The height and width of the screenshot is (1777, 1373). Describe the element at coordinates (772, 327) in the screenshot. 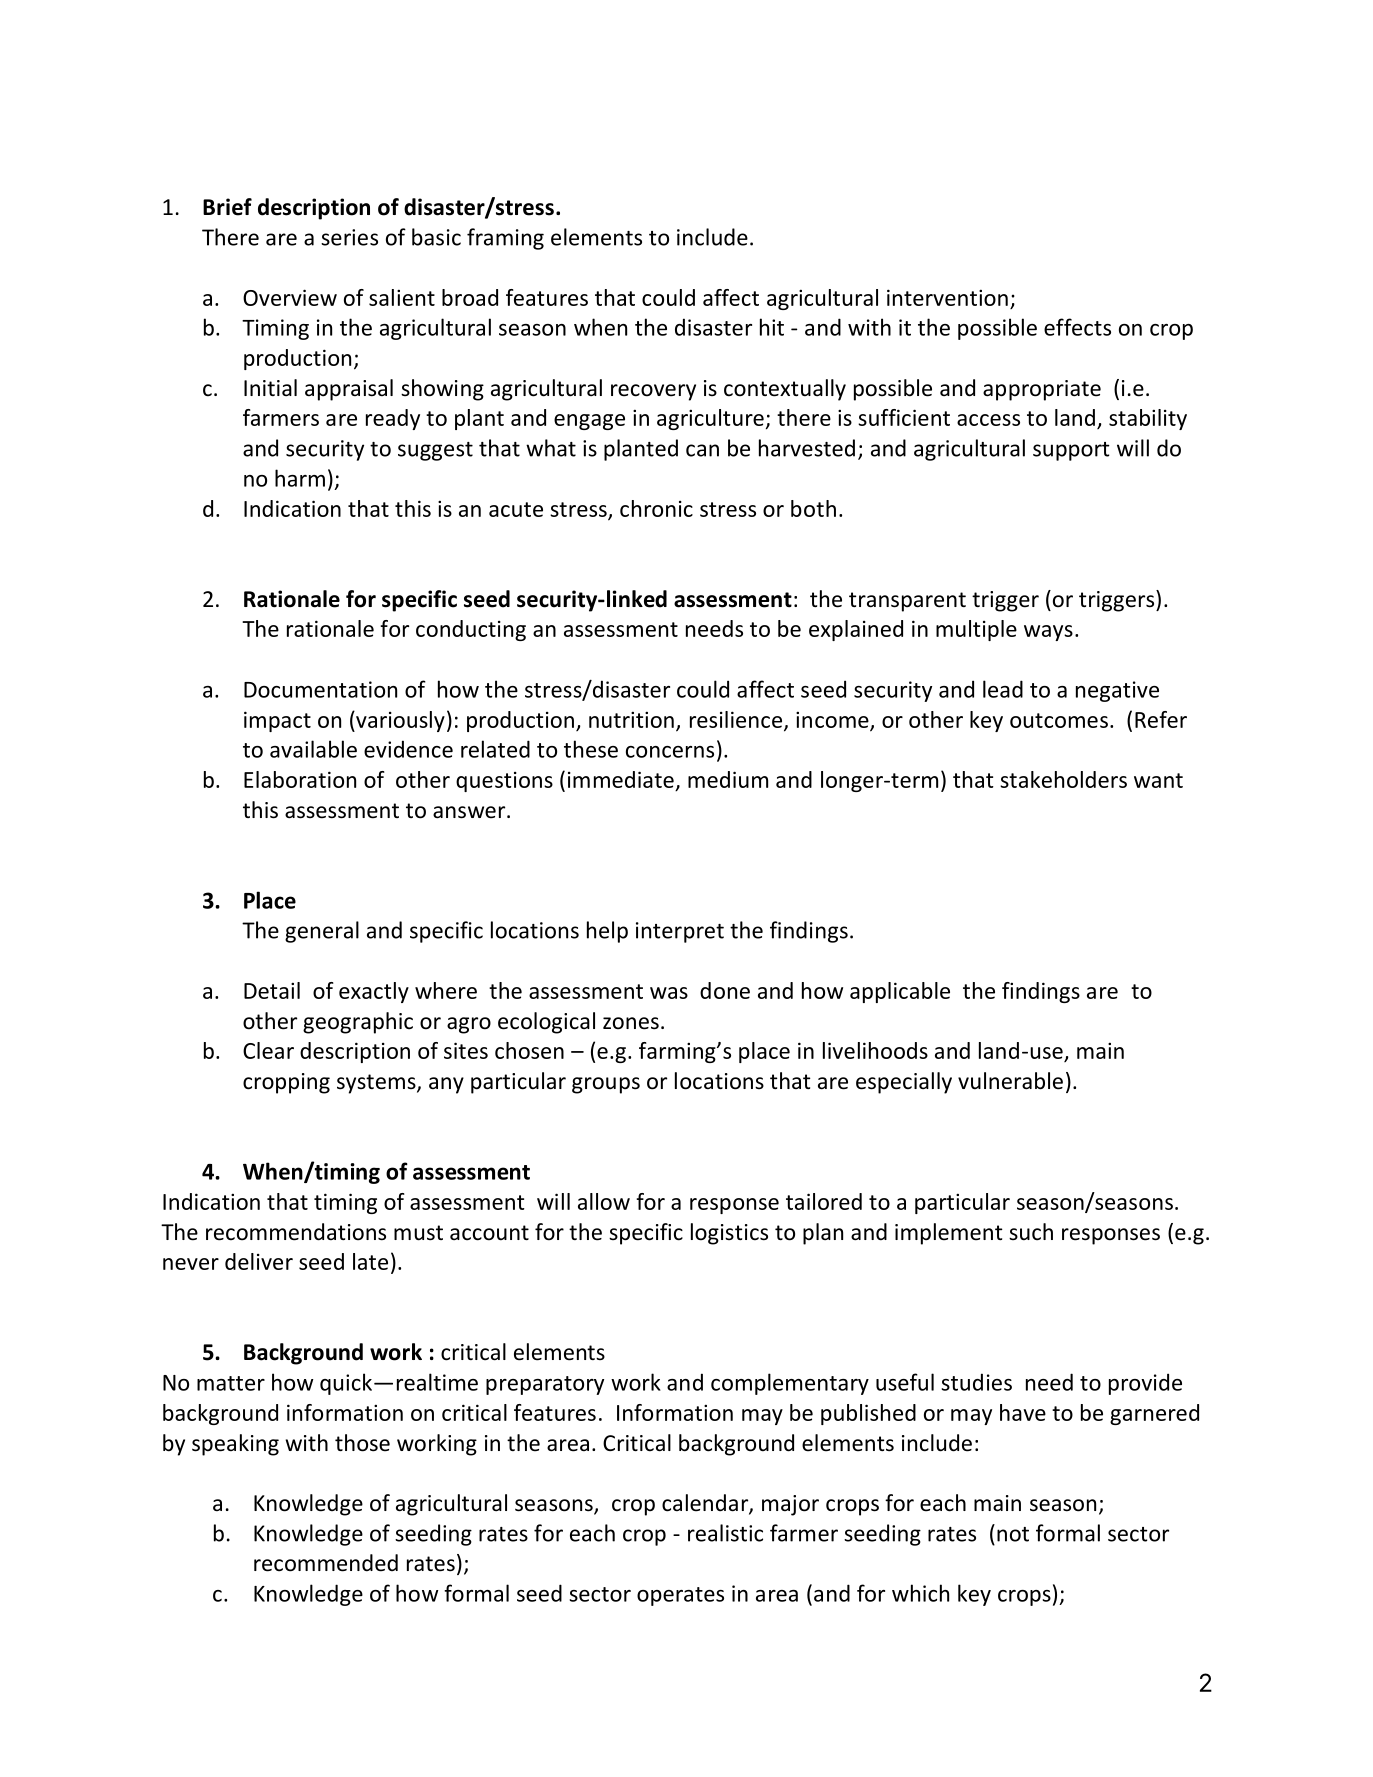

I see `hit` at that location.
